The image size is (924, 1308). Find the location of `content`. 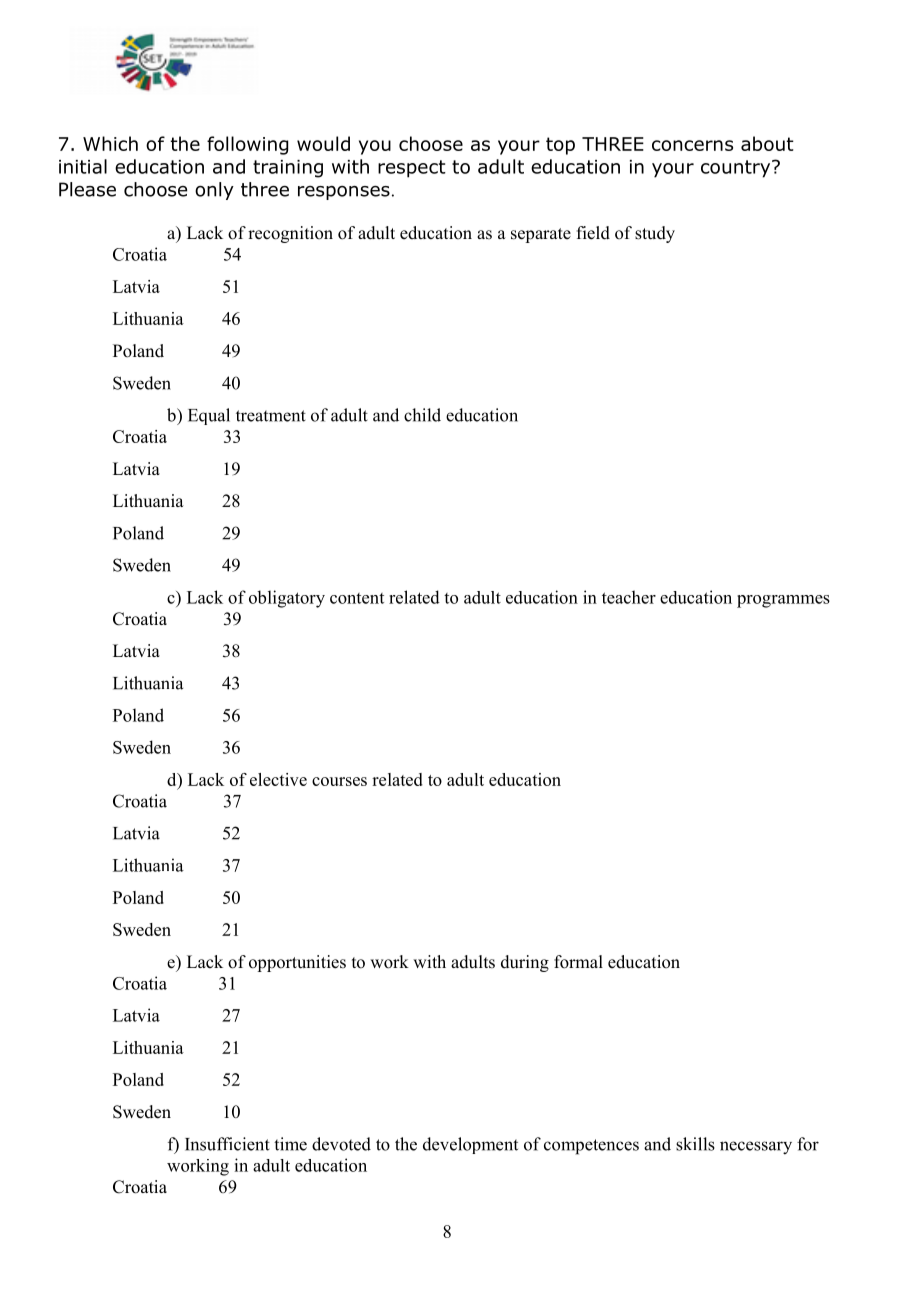

content is located at coordinates (357, 598).
